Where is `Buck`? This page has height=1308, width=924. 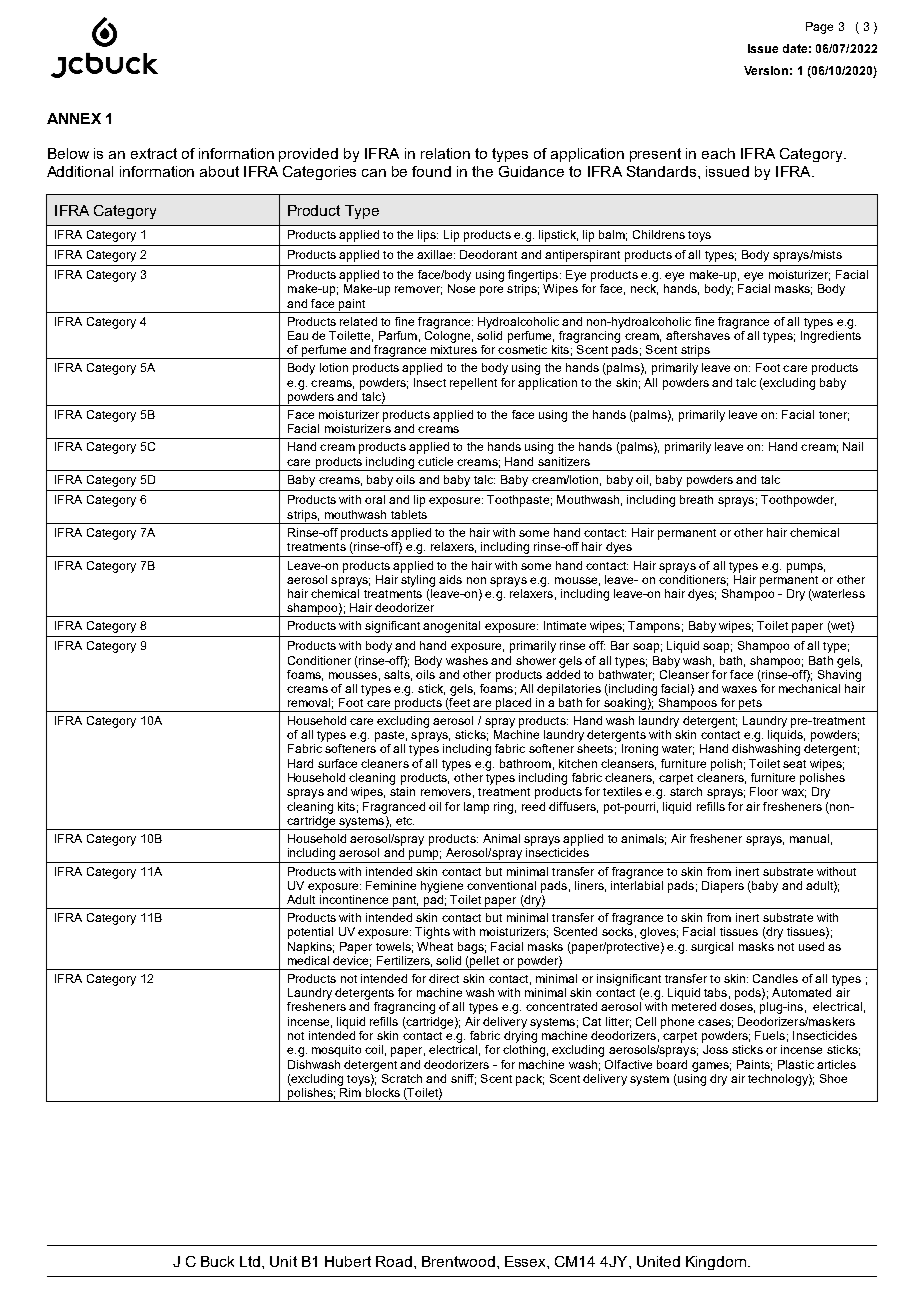
Buck is located at coordinates (217, 1261).
